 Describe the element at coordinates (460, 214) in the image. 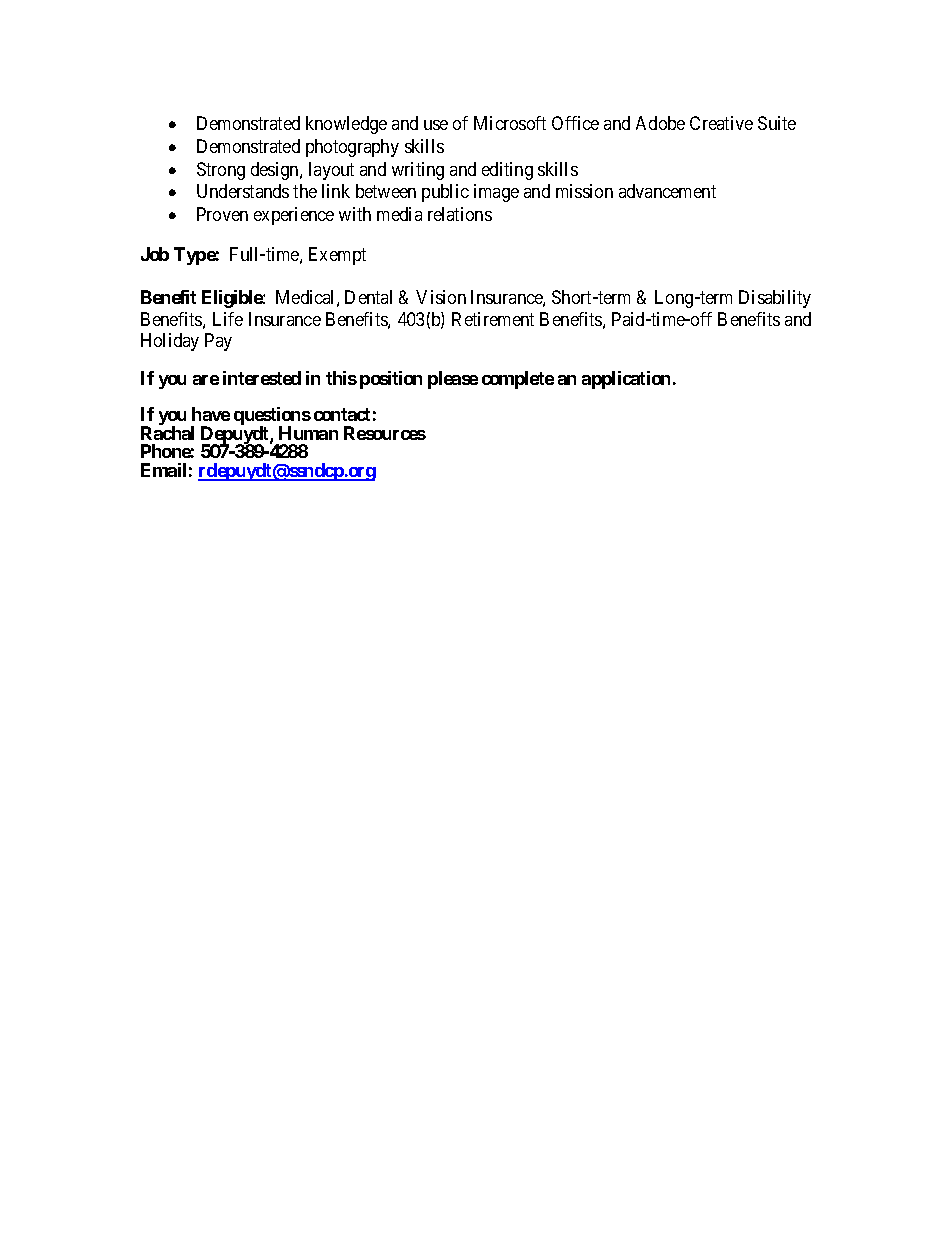

I see `relations` at that location.
